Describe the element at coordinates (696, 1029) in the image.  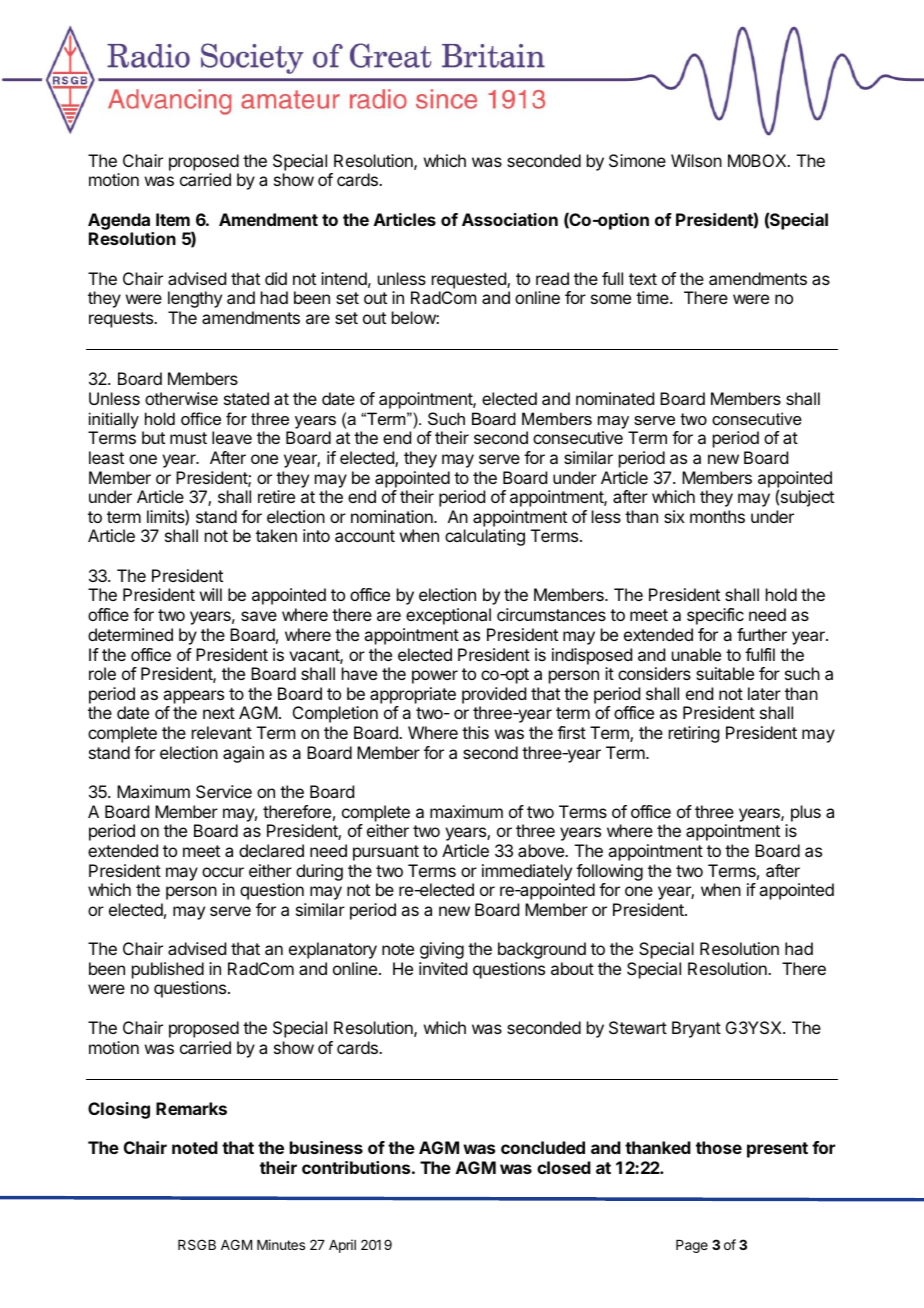
I see `Bryant` at that location.
